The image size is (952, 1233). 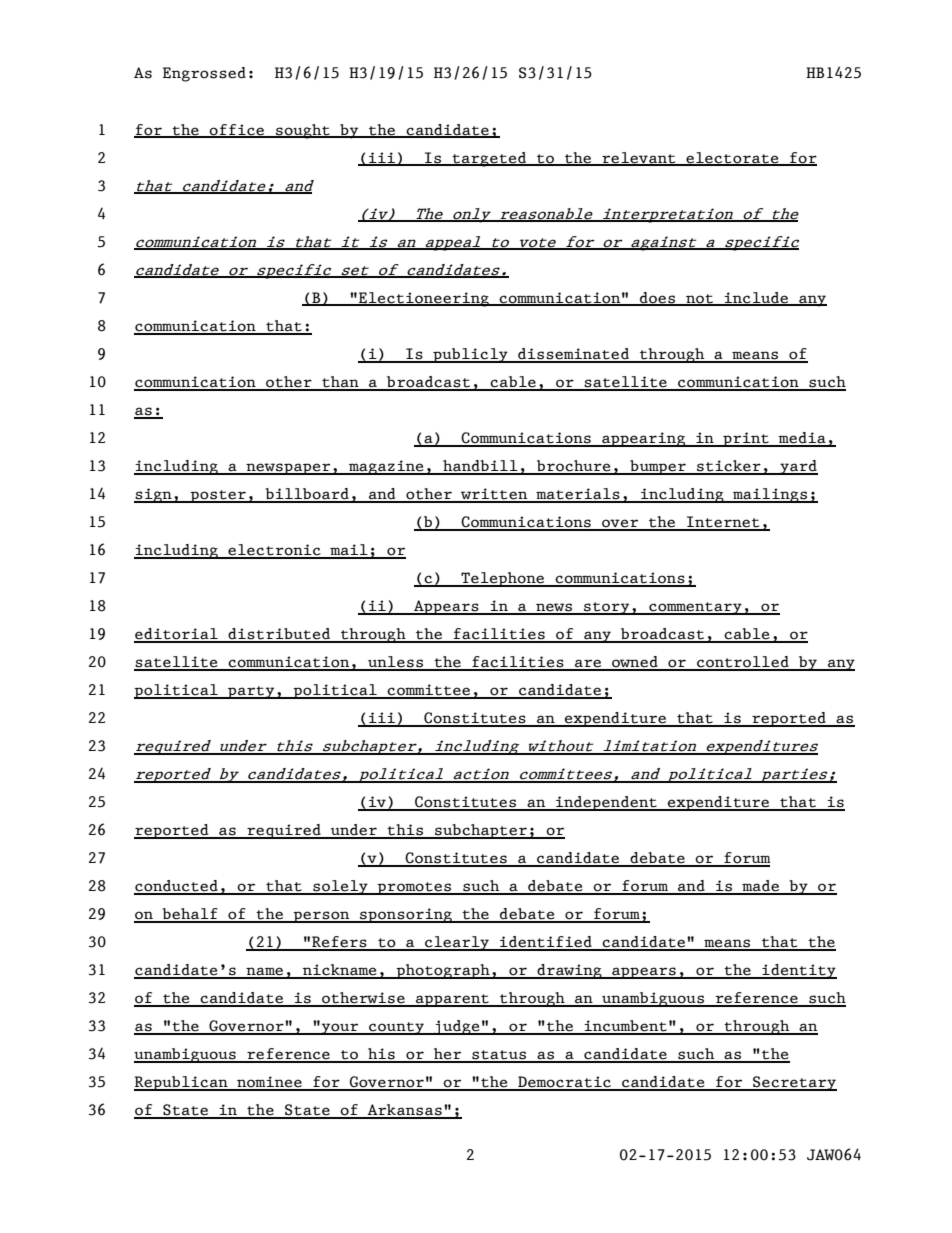 What do you see at coordinates (269, 1083) in the page?
I see `nominee` at bounding box center [269, 1083].
